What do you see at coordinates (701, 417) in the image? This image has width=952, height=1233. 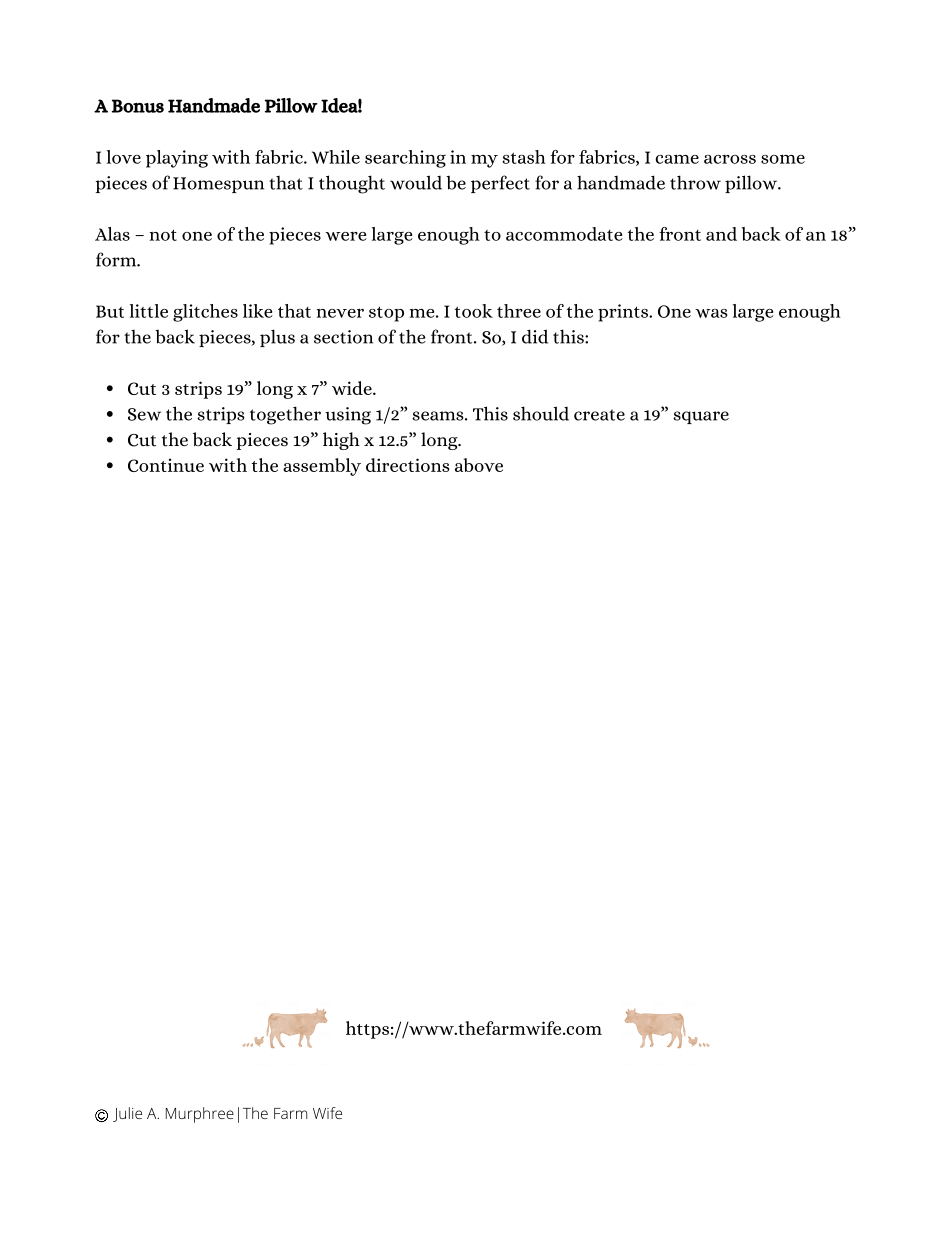 I see `square` at bounding box center [701, 417].
